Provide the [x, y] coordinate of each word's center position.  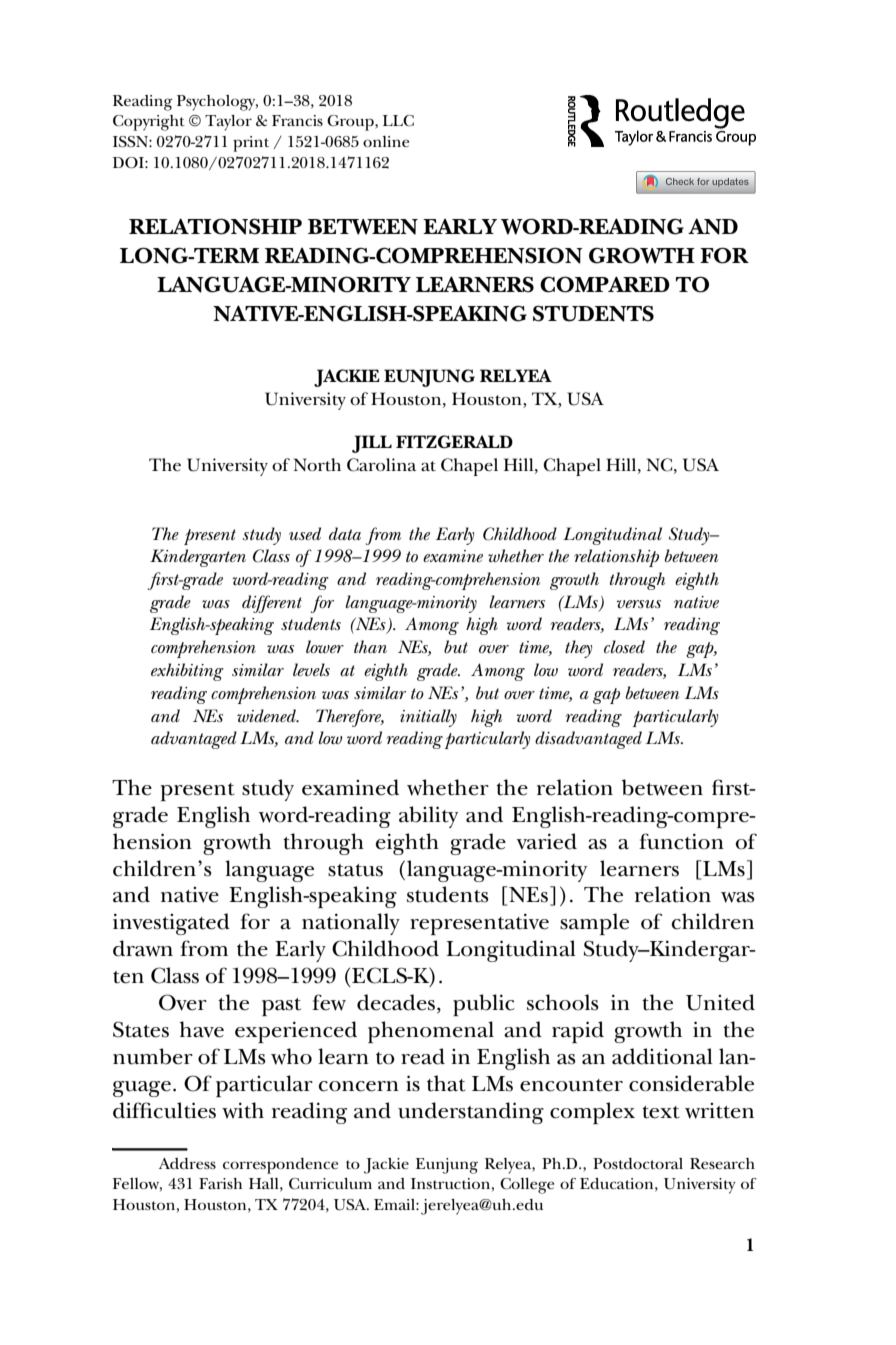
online [386, 141]
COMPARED [605, 284]
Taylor [228, 123]
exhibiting [187, 672]
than [370, 646]
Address [187, 1163]
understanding [471, 1113]
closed [624, 646]
